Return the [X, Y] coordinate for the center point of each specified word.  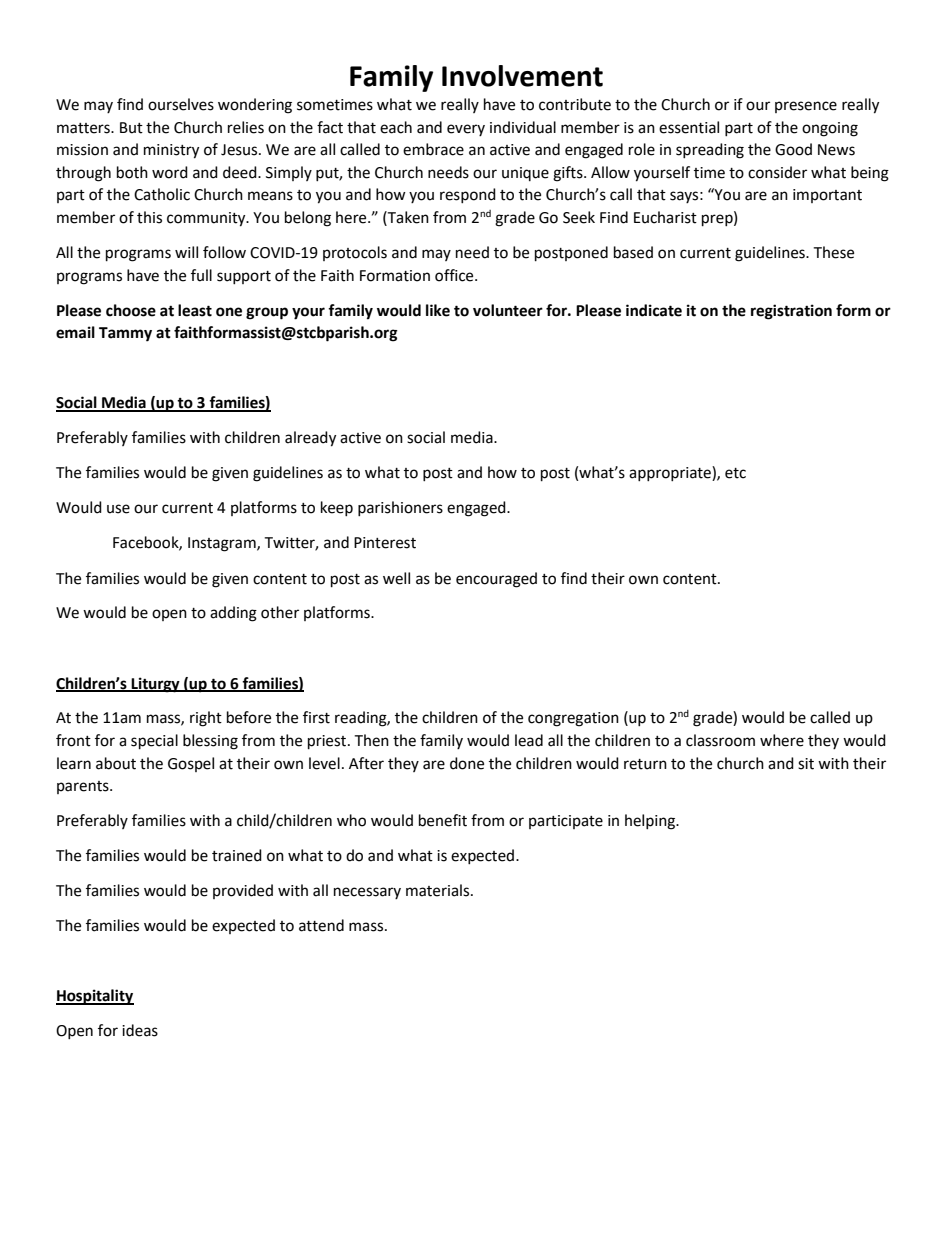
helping [651, 822]
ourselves [181, 104]
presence [806, 107]
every [466, 130]
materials [439, 890]
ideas [140, 1030]
